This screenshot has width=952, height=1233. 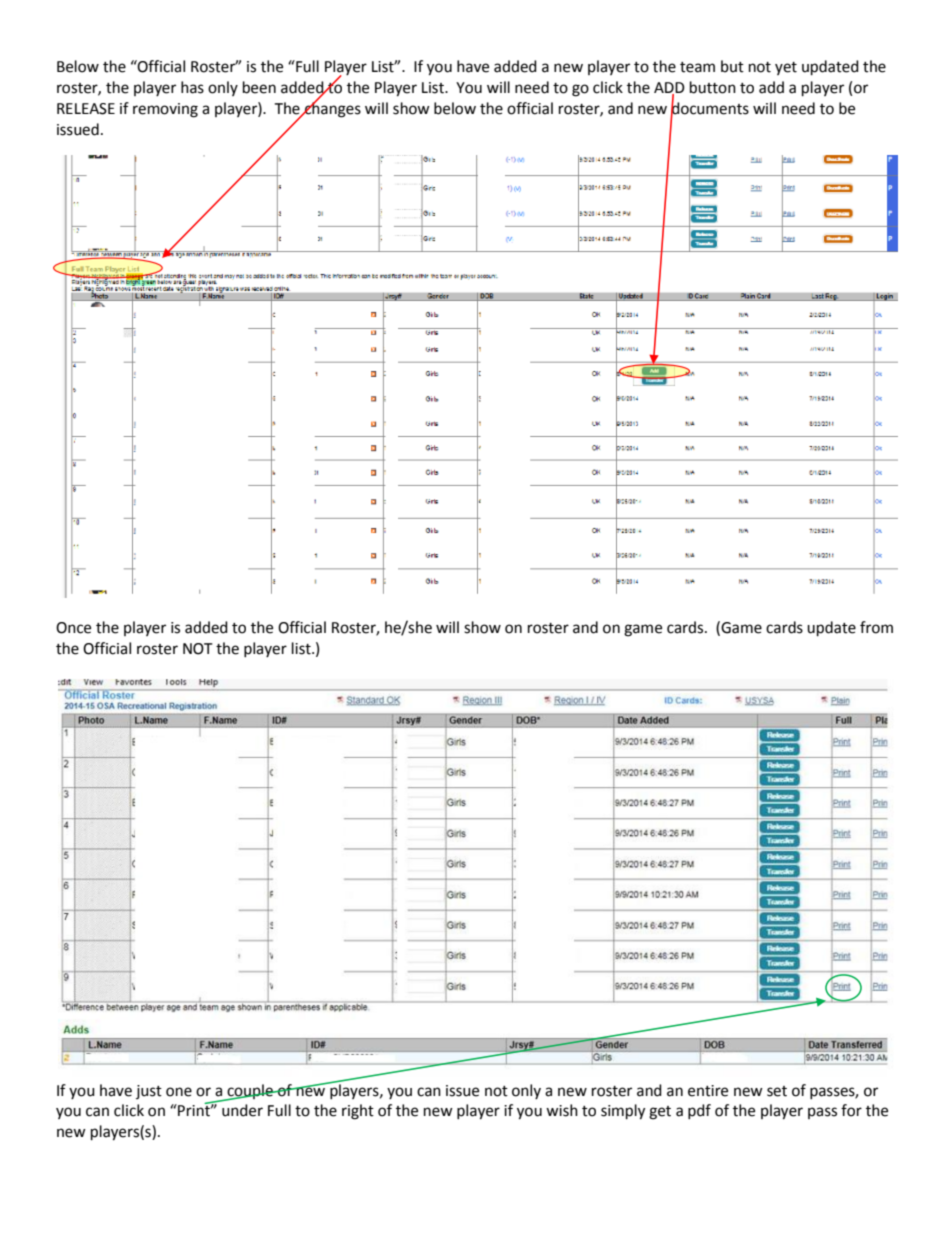 I want to click on been, so click(x=259, y=87).
